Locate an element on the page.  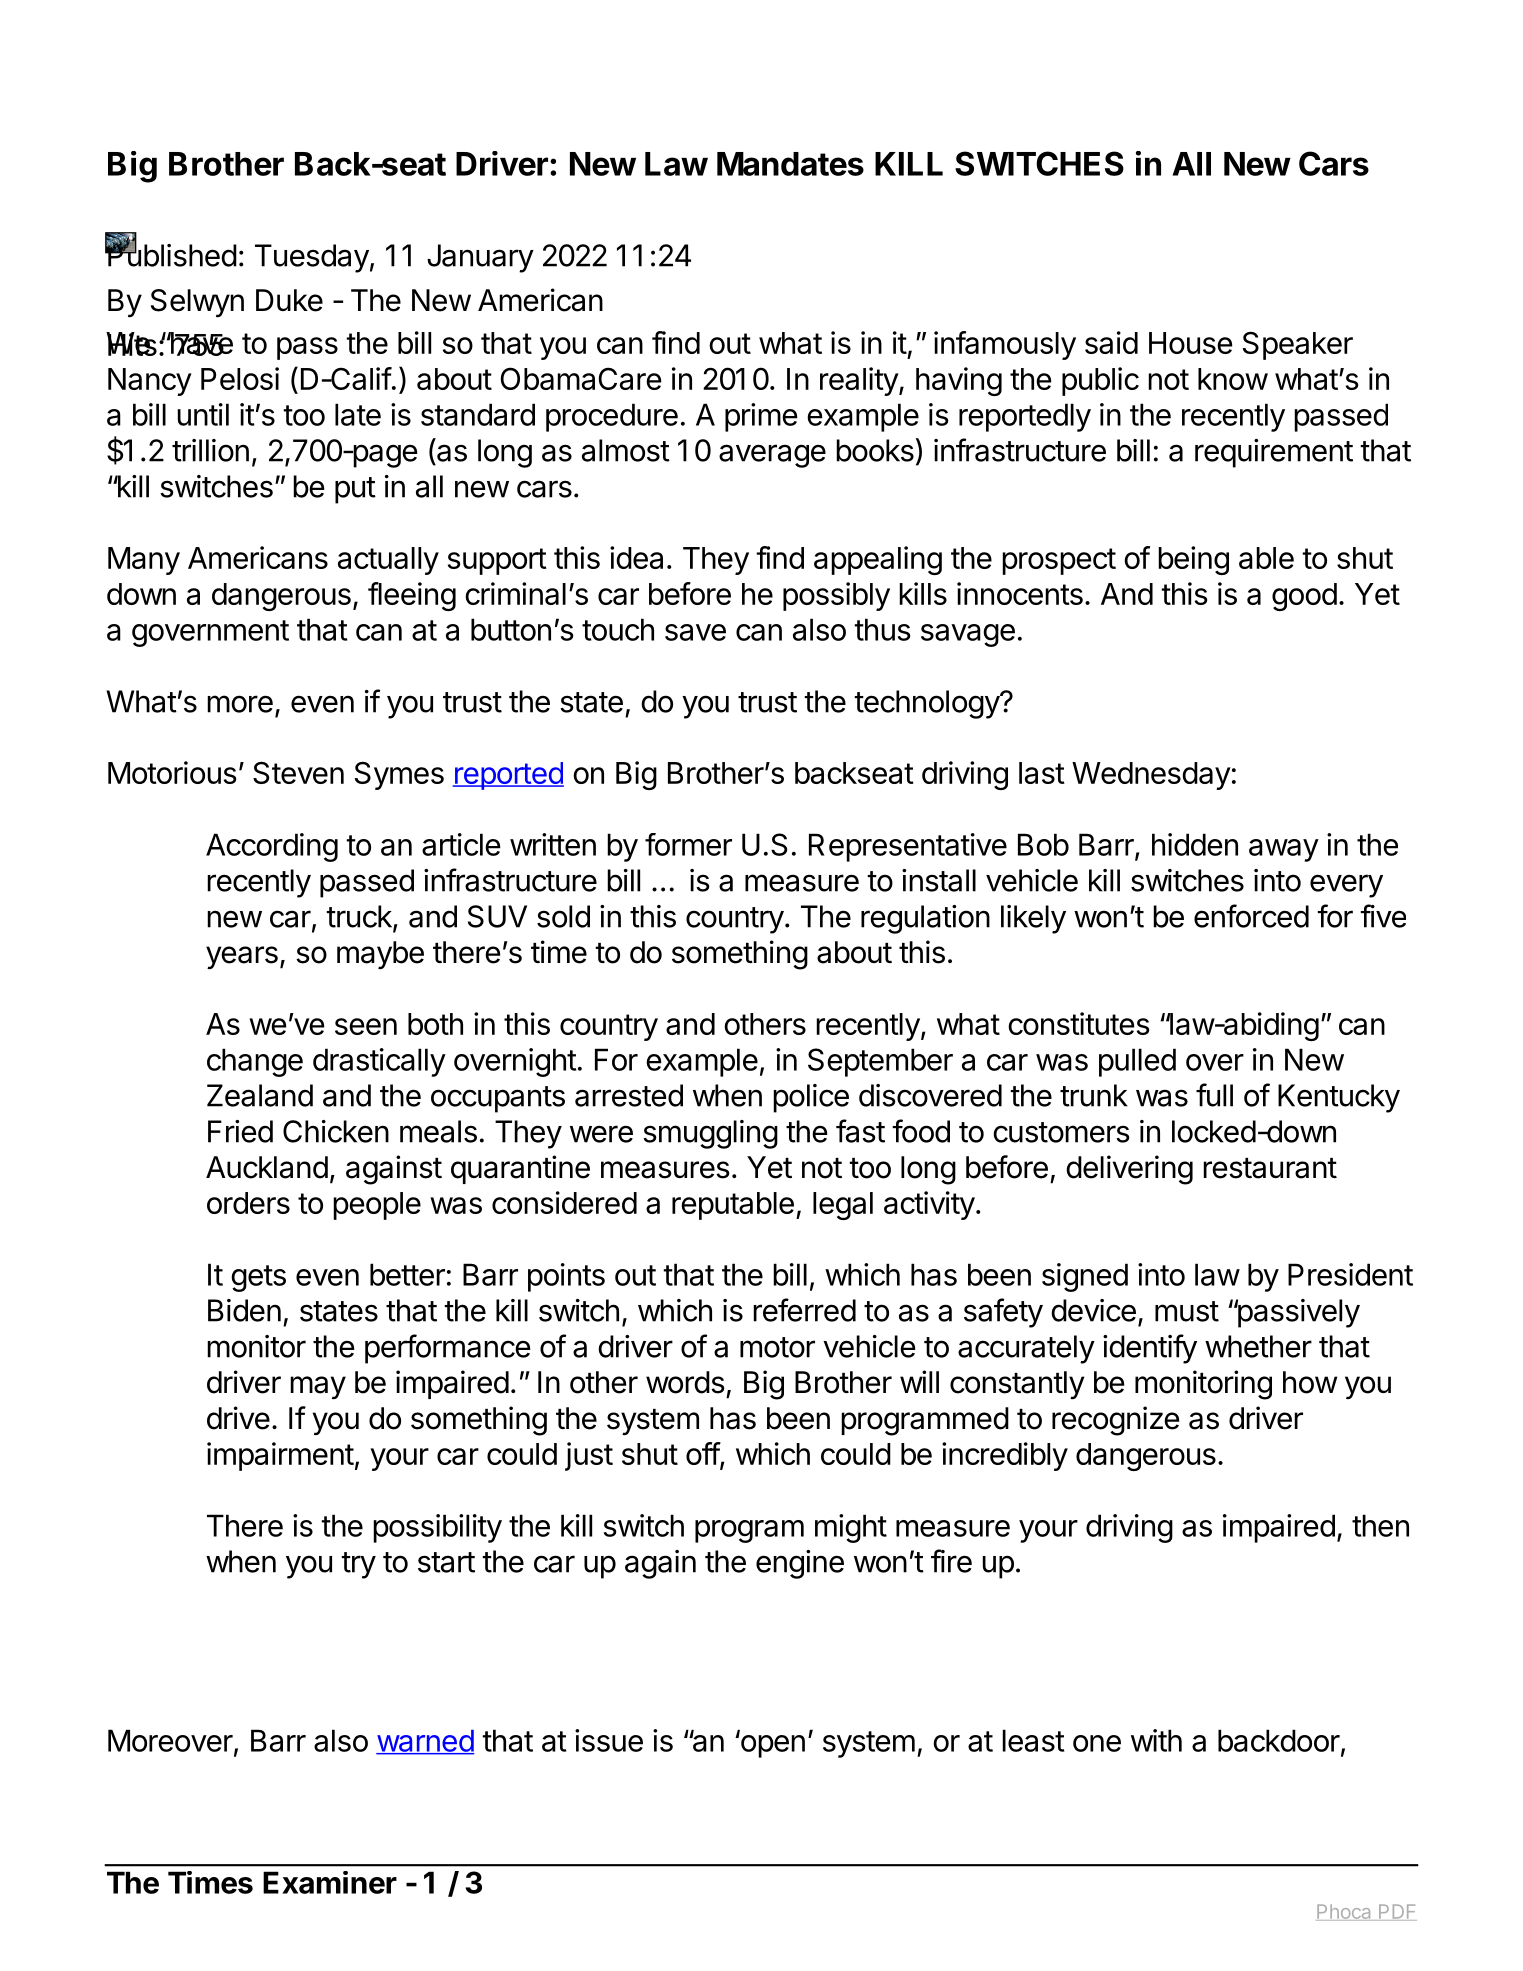
impairment is located at coordinates (280, 1456).
